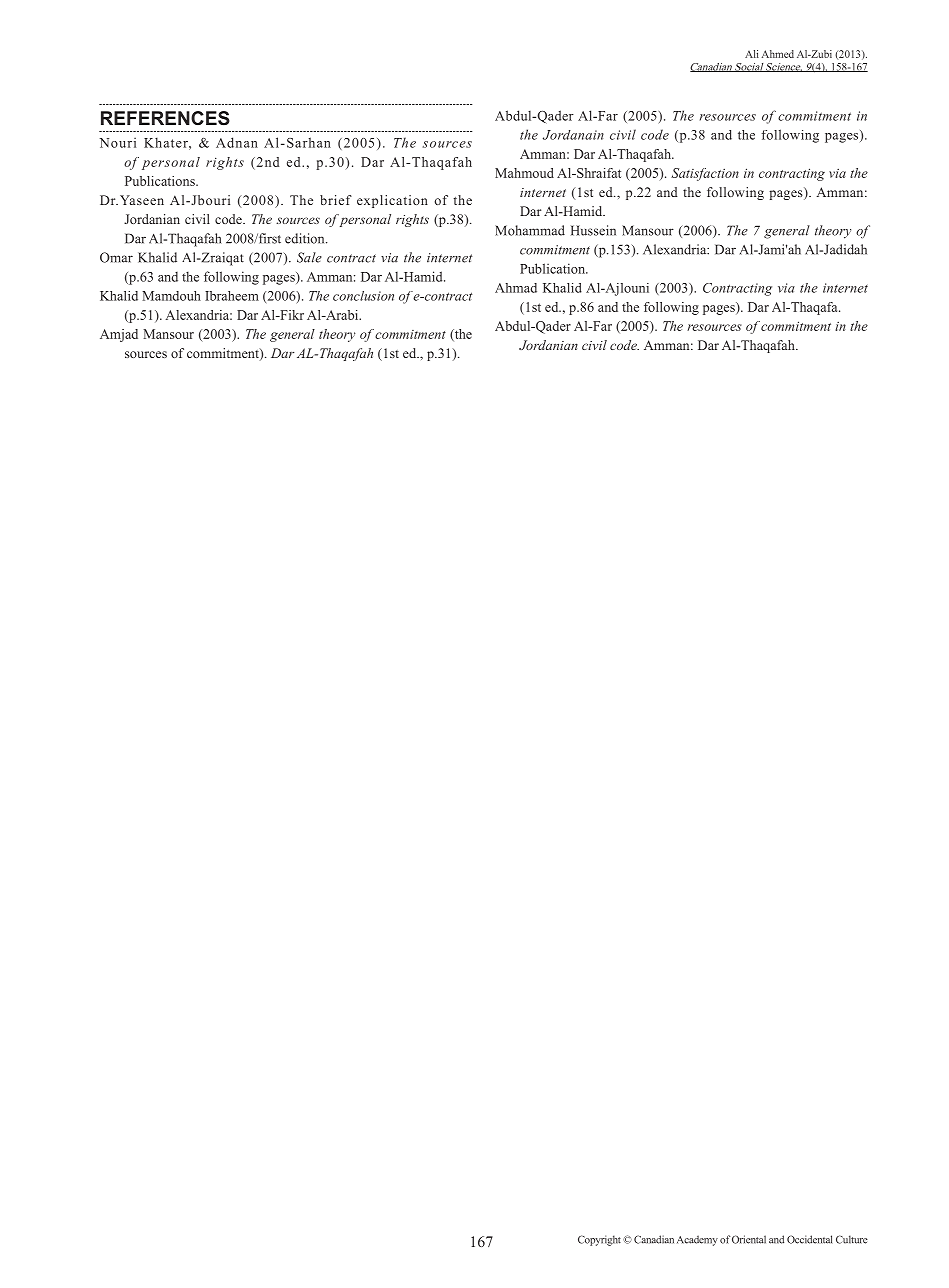 Image resolution: width=949 pixels, height=1288 pixels. What do you see at coordinates (524, 173) in the document?
I see `Mahmoud` at bounding box center [524, 173].
